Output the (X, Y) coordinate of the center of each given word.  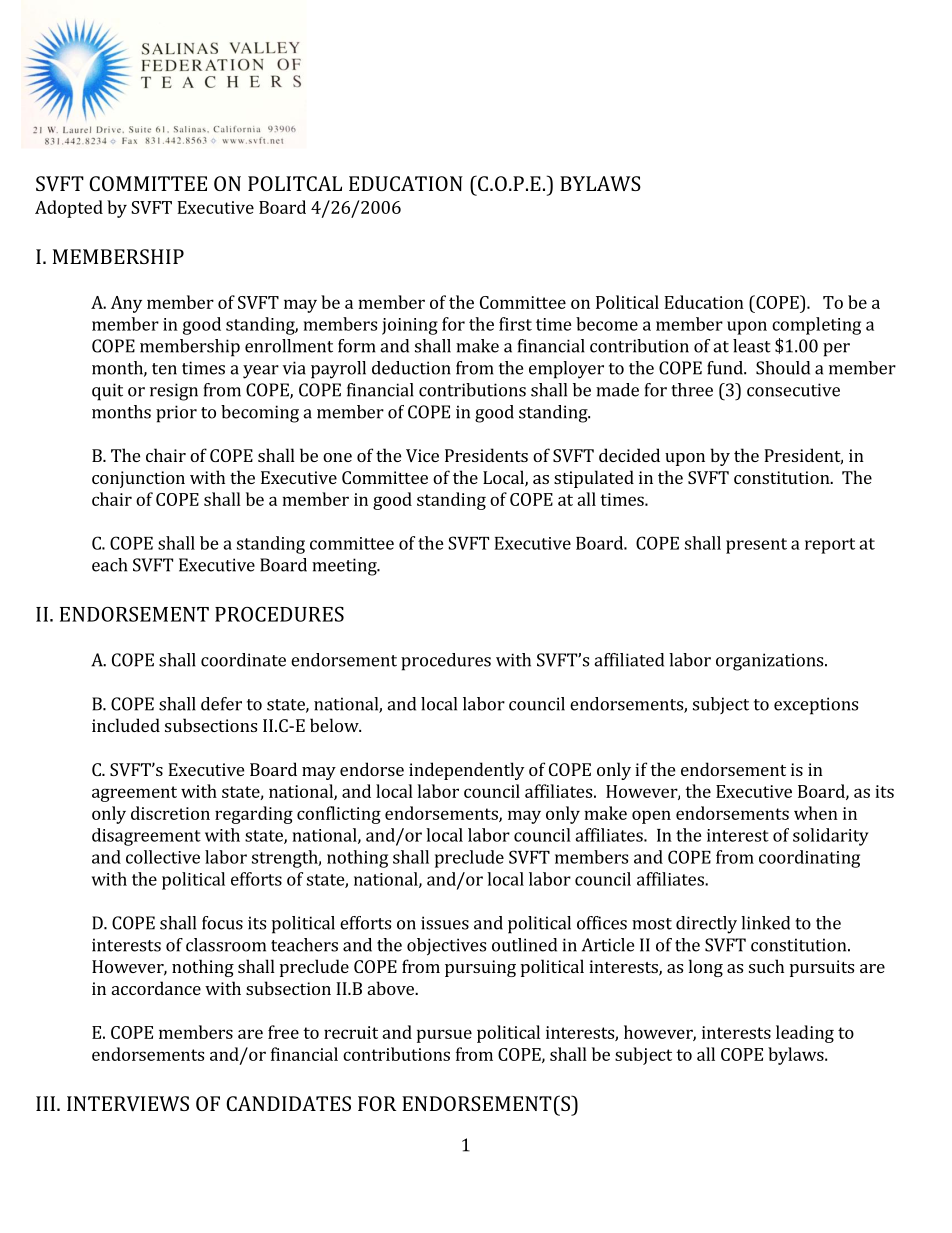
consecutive (793, 390)
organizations (771, 662)
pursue (444, 1036)
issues (445, 923)
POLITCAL (295, 183)
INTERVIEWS (128, 1103)
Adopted (69, 209)
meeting (345, 567)
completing (816, 326)
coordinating (809, 859)
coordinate (243, 660)
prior (176, 414)
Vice (422, 455)
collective (163, 857)
